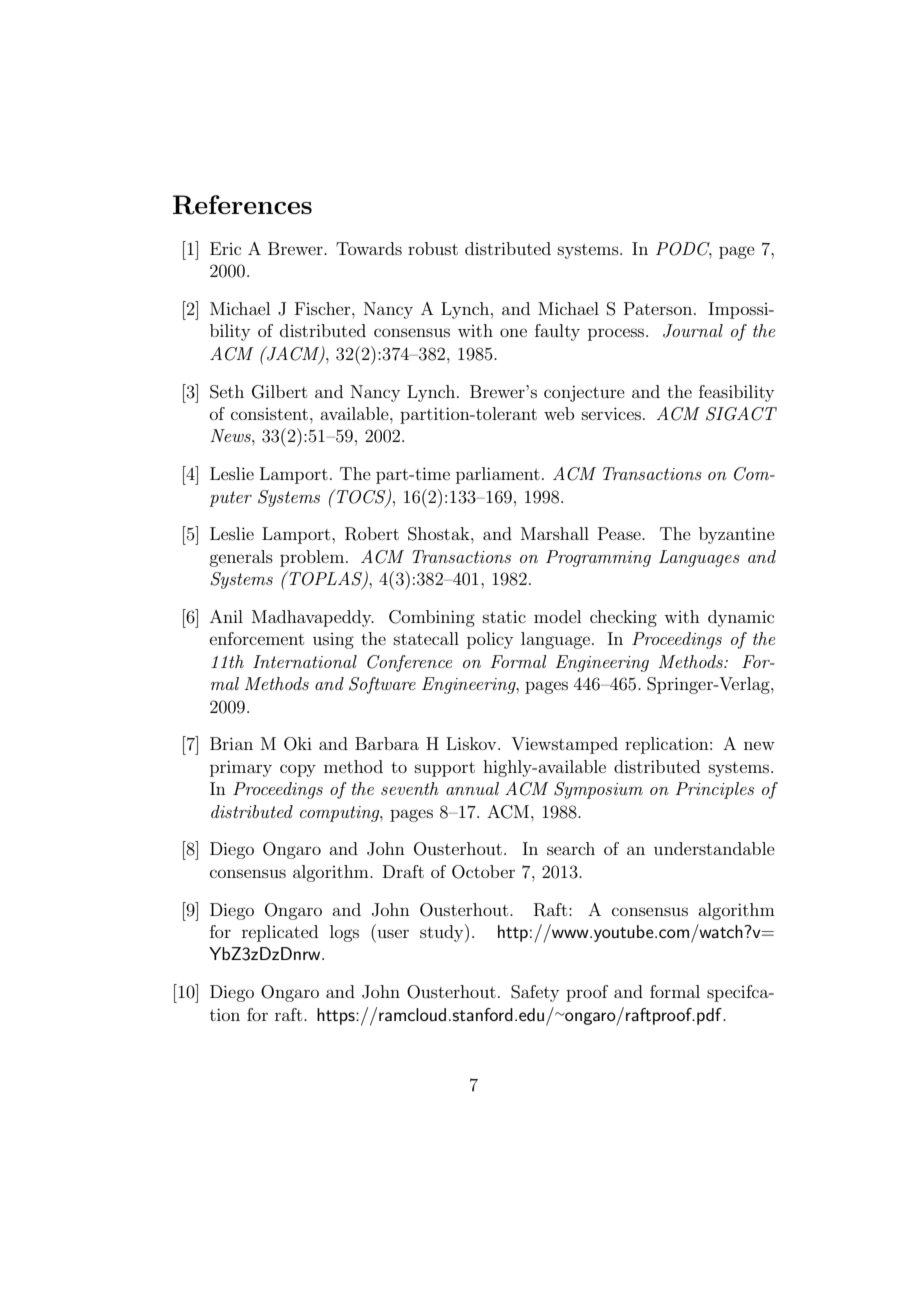 The image size is (924, 1308). What do you see at coordinates (623, 618) in the document?
I see `checking` at bounding box center [623, 618].
